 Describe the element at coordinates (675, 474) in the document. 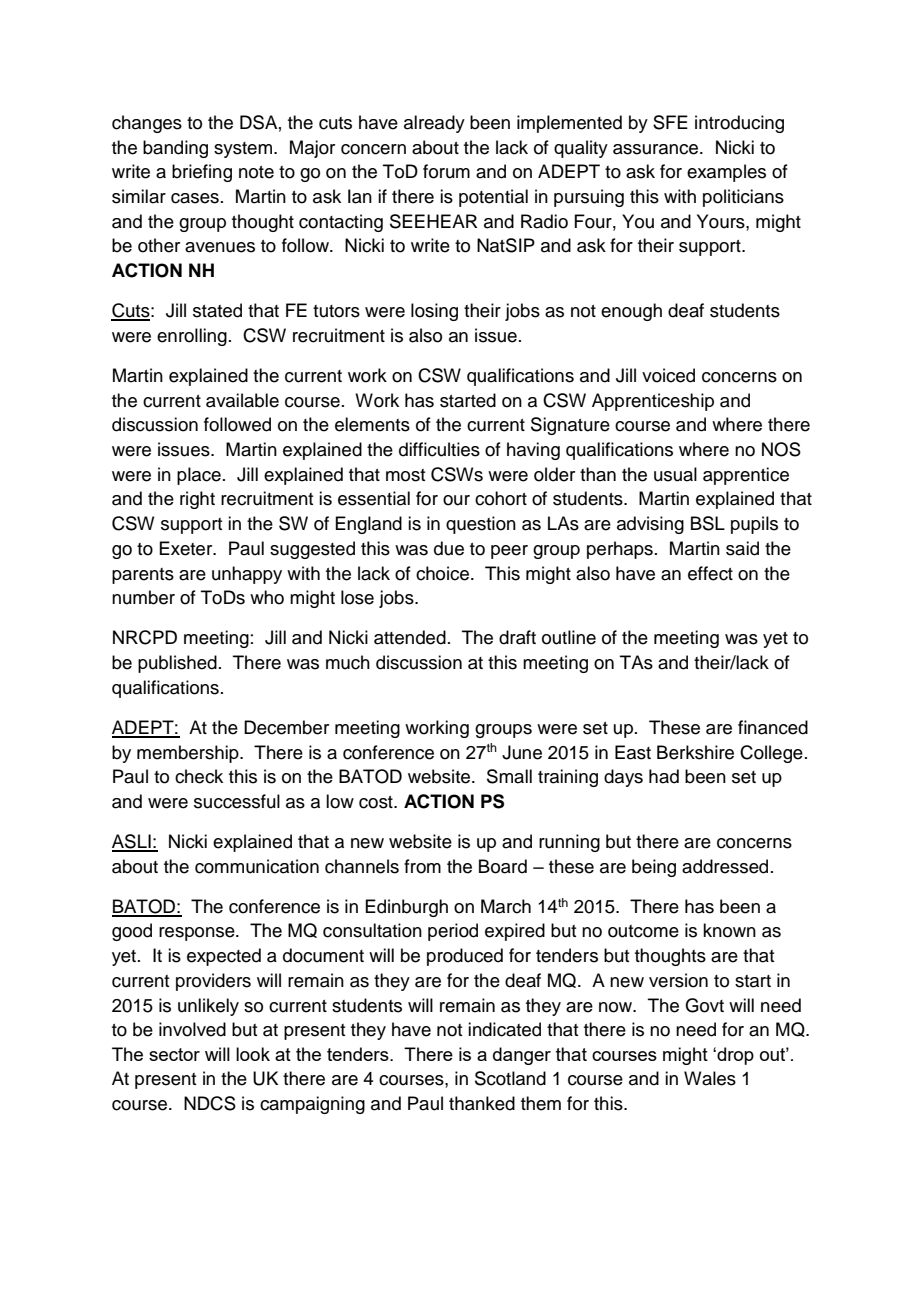

I see `usual` at that location.
